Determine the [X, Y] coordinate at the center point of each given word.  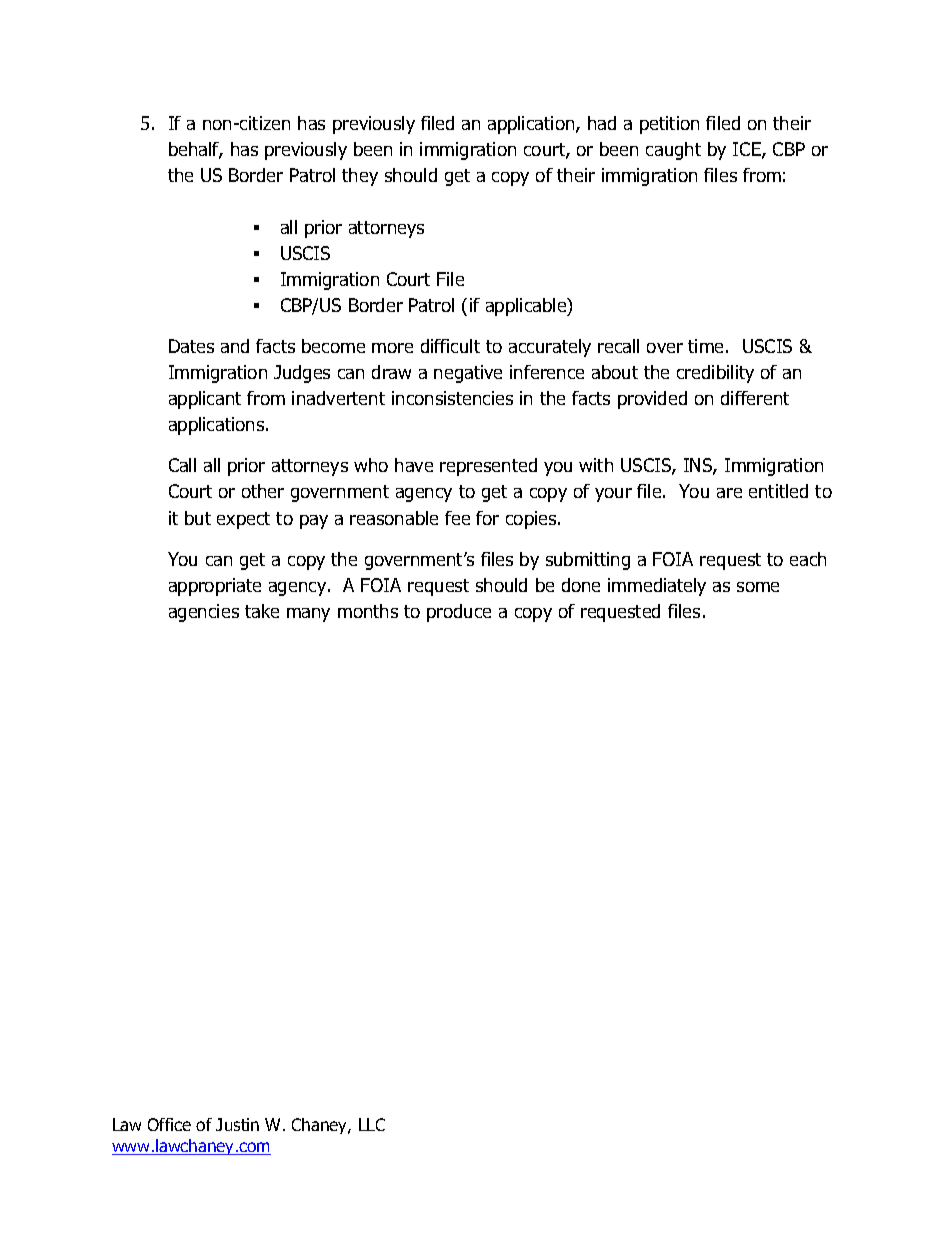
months [368, 611]
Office [169, 1124]
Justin [237, 1124]
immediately [657, 587]
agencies [204, 613]
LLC [372, 1124]
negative [468, 374]
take [262, 611]
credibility [715, 374]
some [758, 587]
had [602, 123]
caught [673, 151]
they [360, 177]
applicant [205, 400]
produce [459, 613]
